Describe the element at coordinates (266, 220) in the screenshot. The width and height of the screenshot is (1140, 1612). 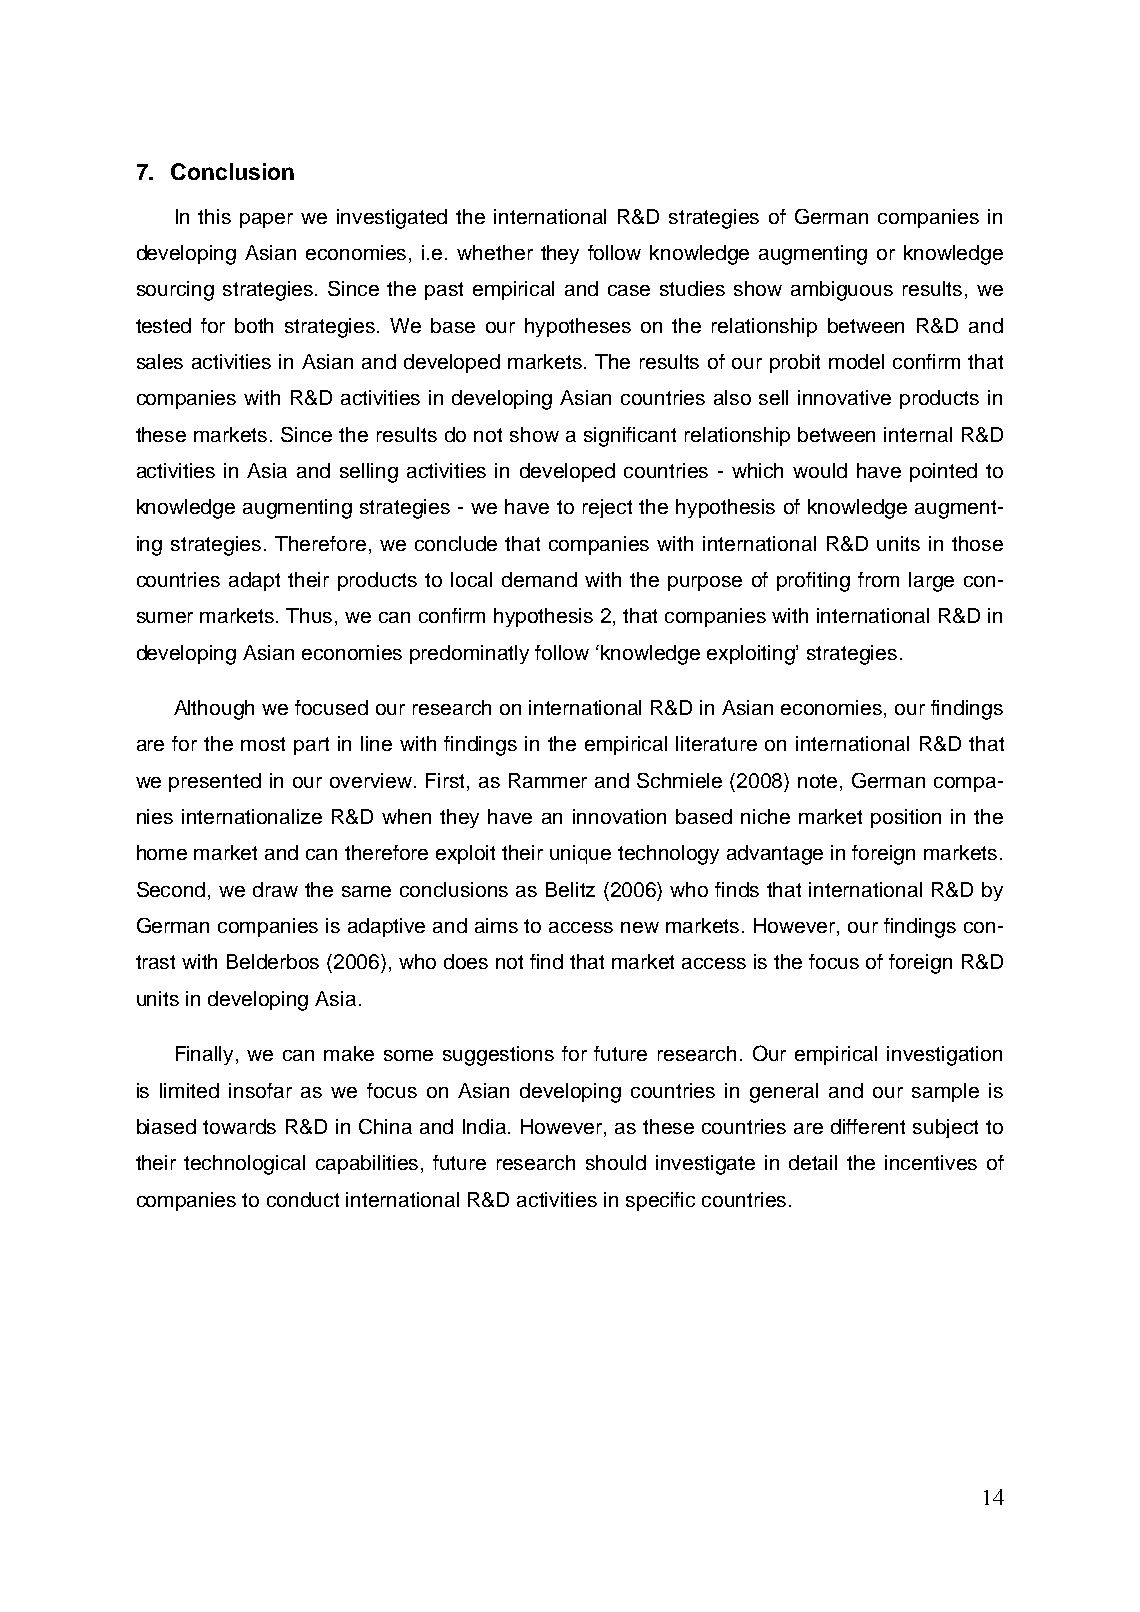
I see `paper` at that location.
